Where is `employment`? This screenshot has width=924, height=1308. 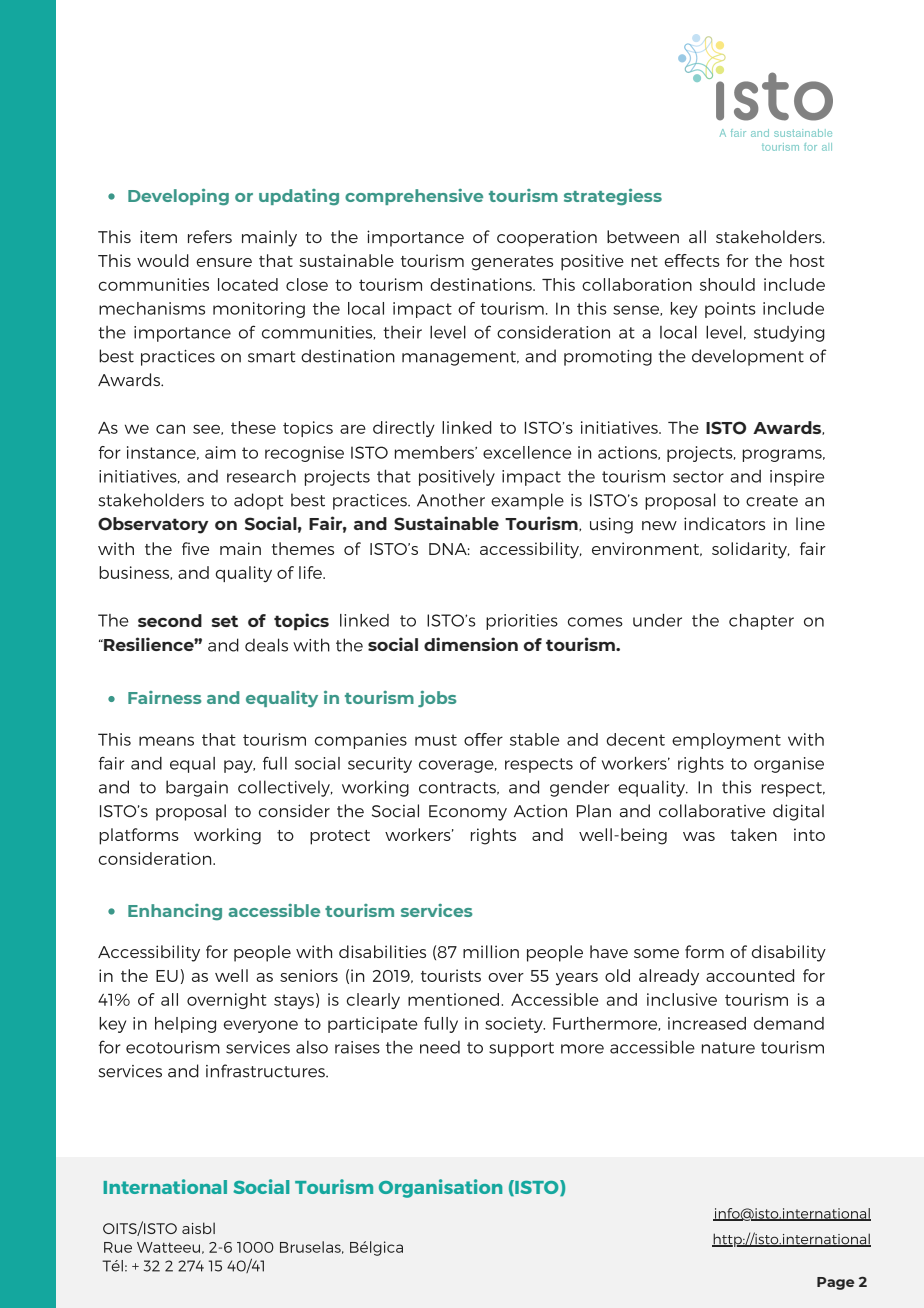 employment is located at coordinates (726, 741).
